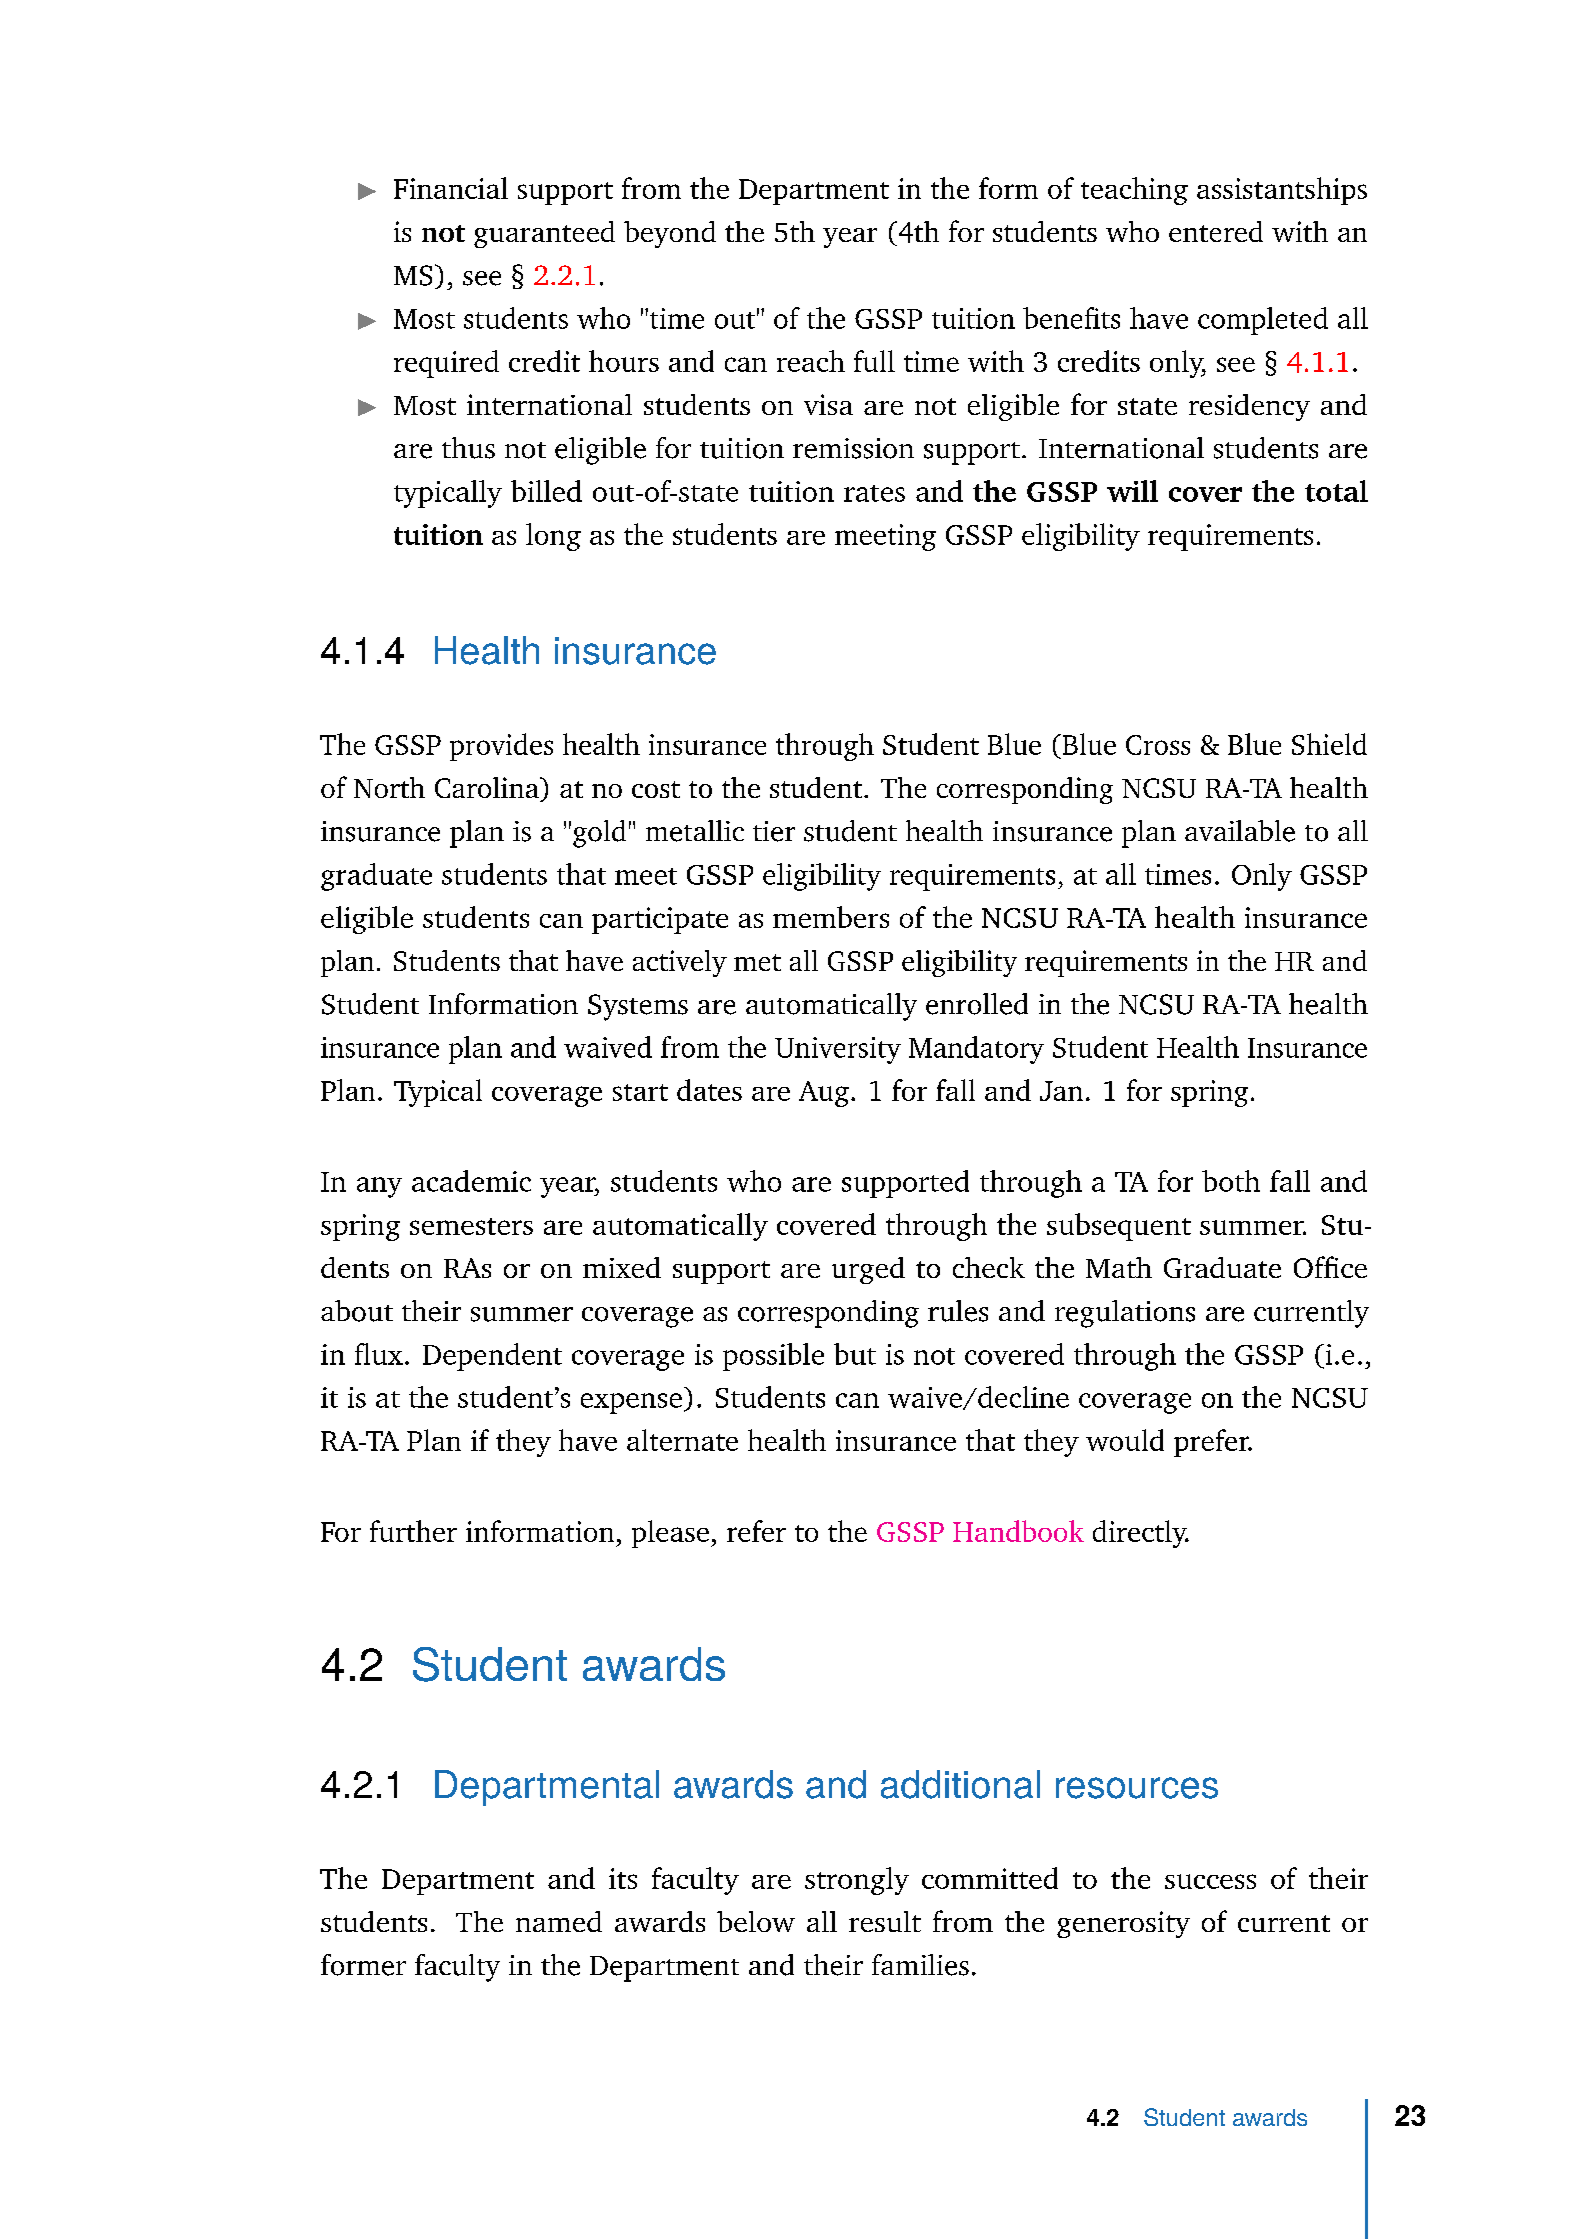 The width and height of the image is (1583, 2239). I want to click on entered, so click(1216, 231).
